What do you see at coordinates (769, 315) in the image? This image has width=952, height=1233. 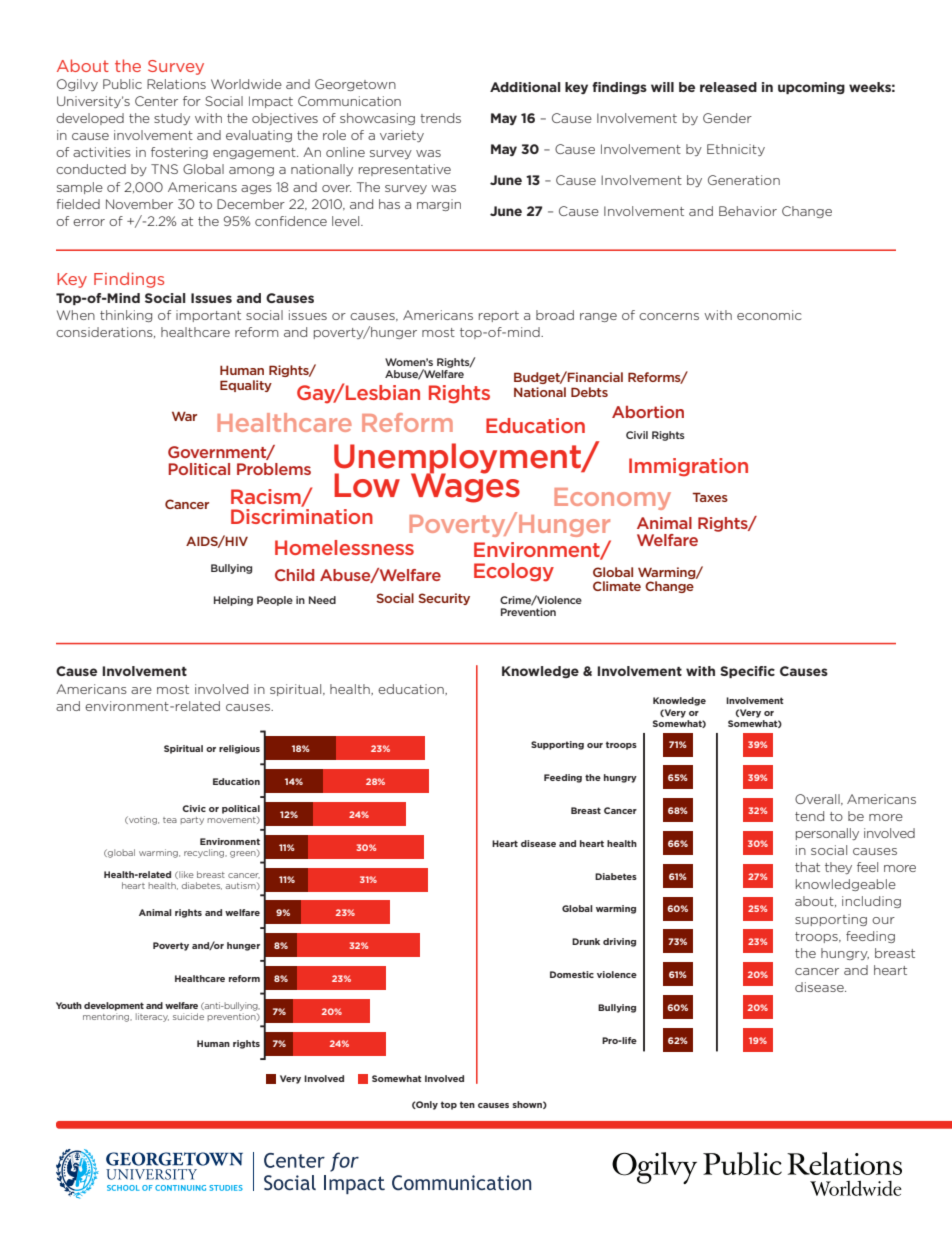 I see `economic` at bounding box center [769, 315].
